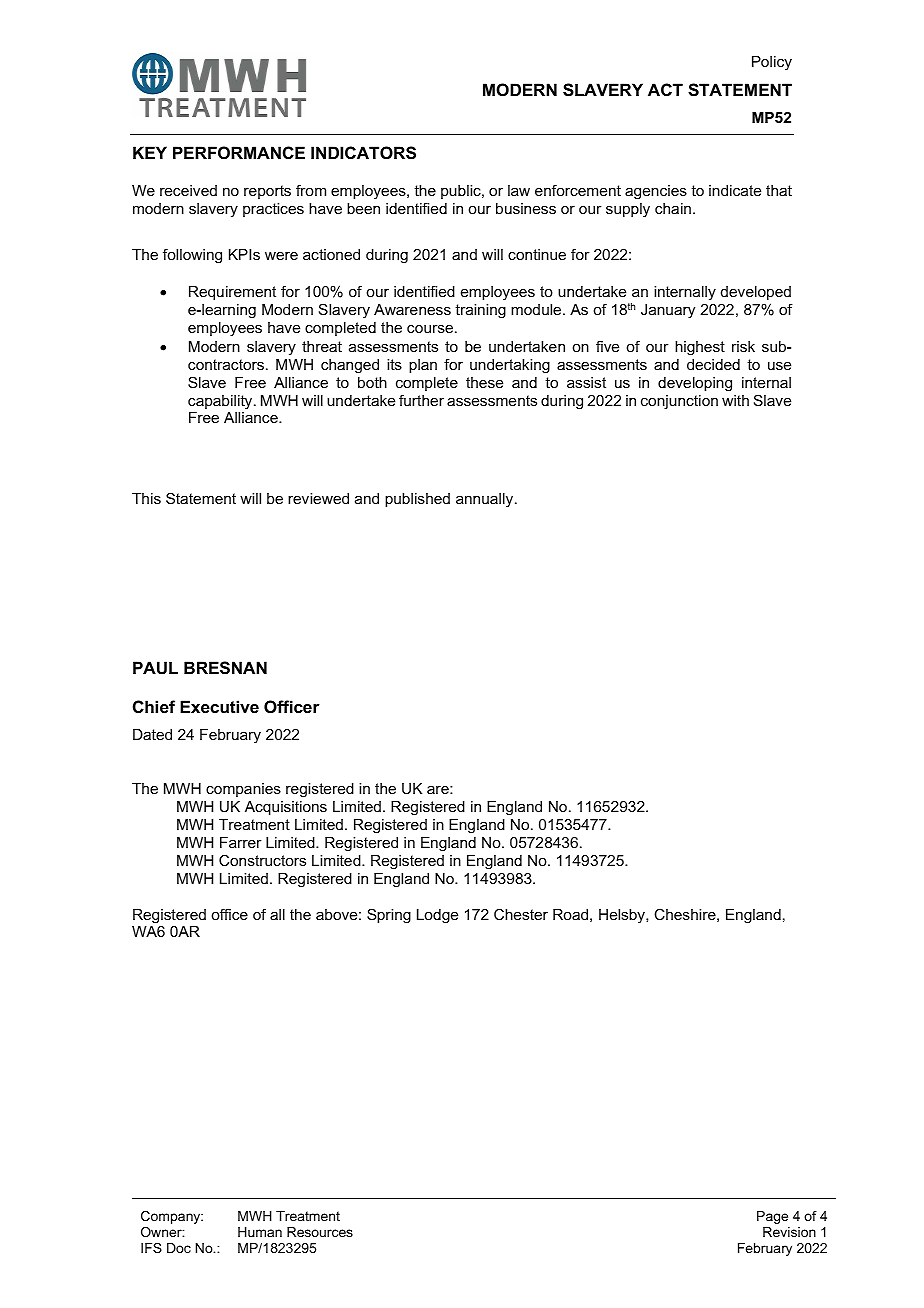 This image has height=1308, width=924. I want to click on Constructors, so click(262, 860).
